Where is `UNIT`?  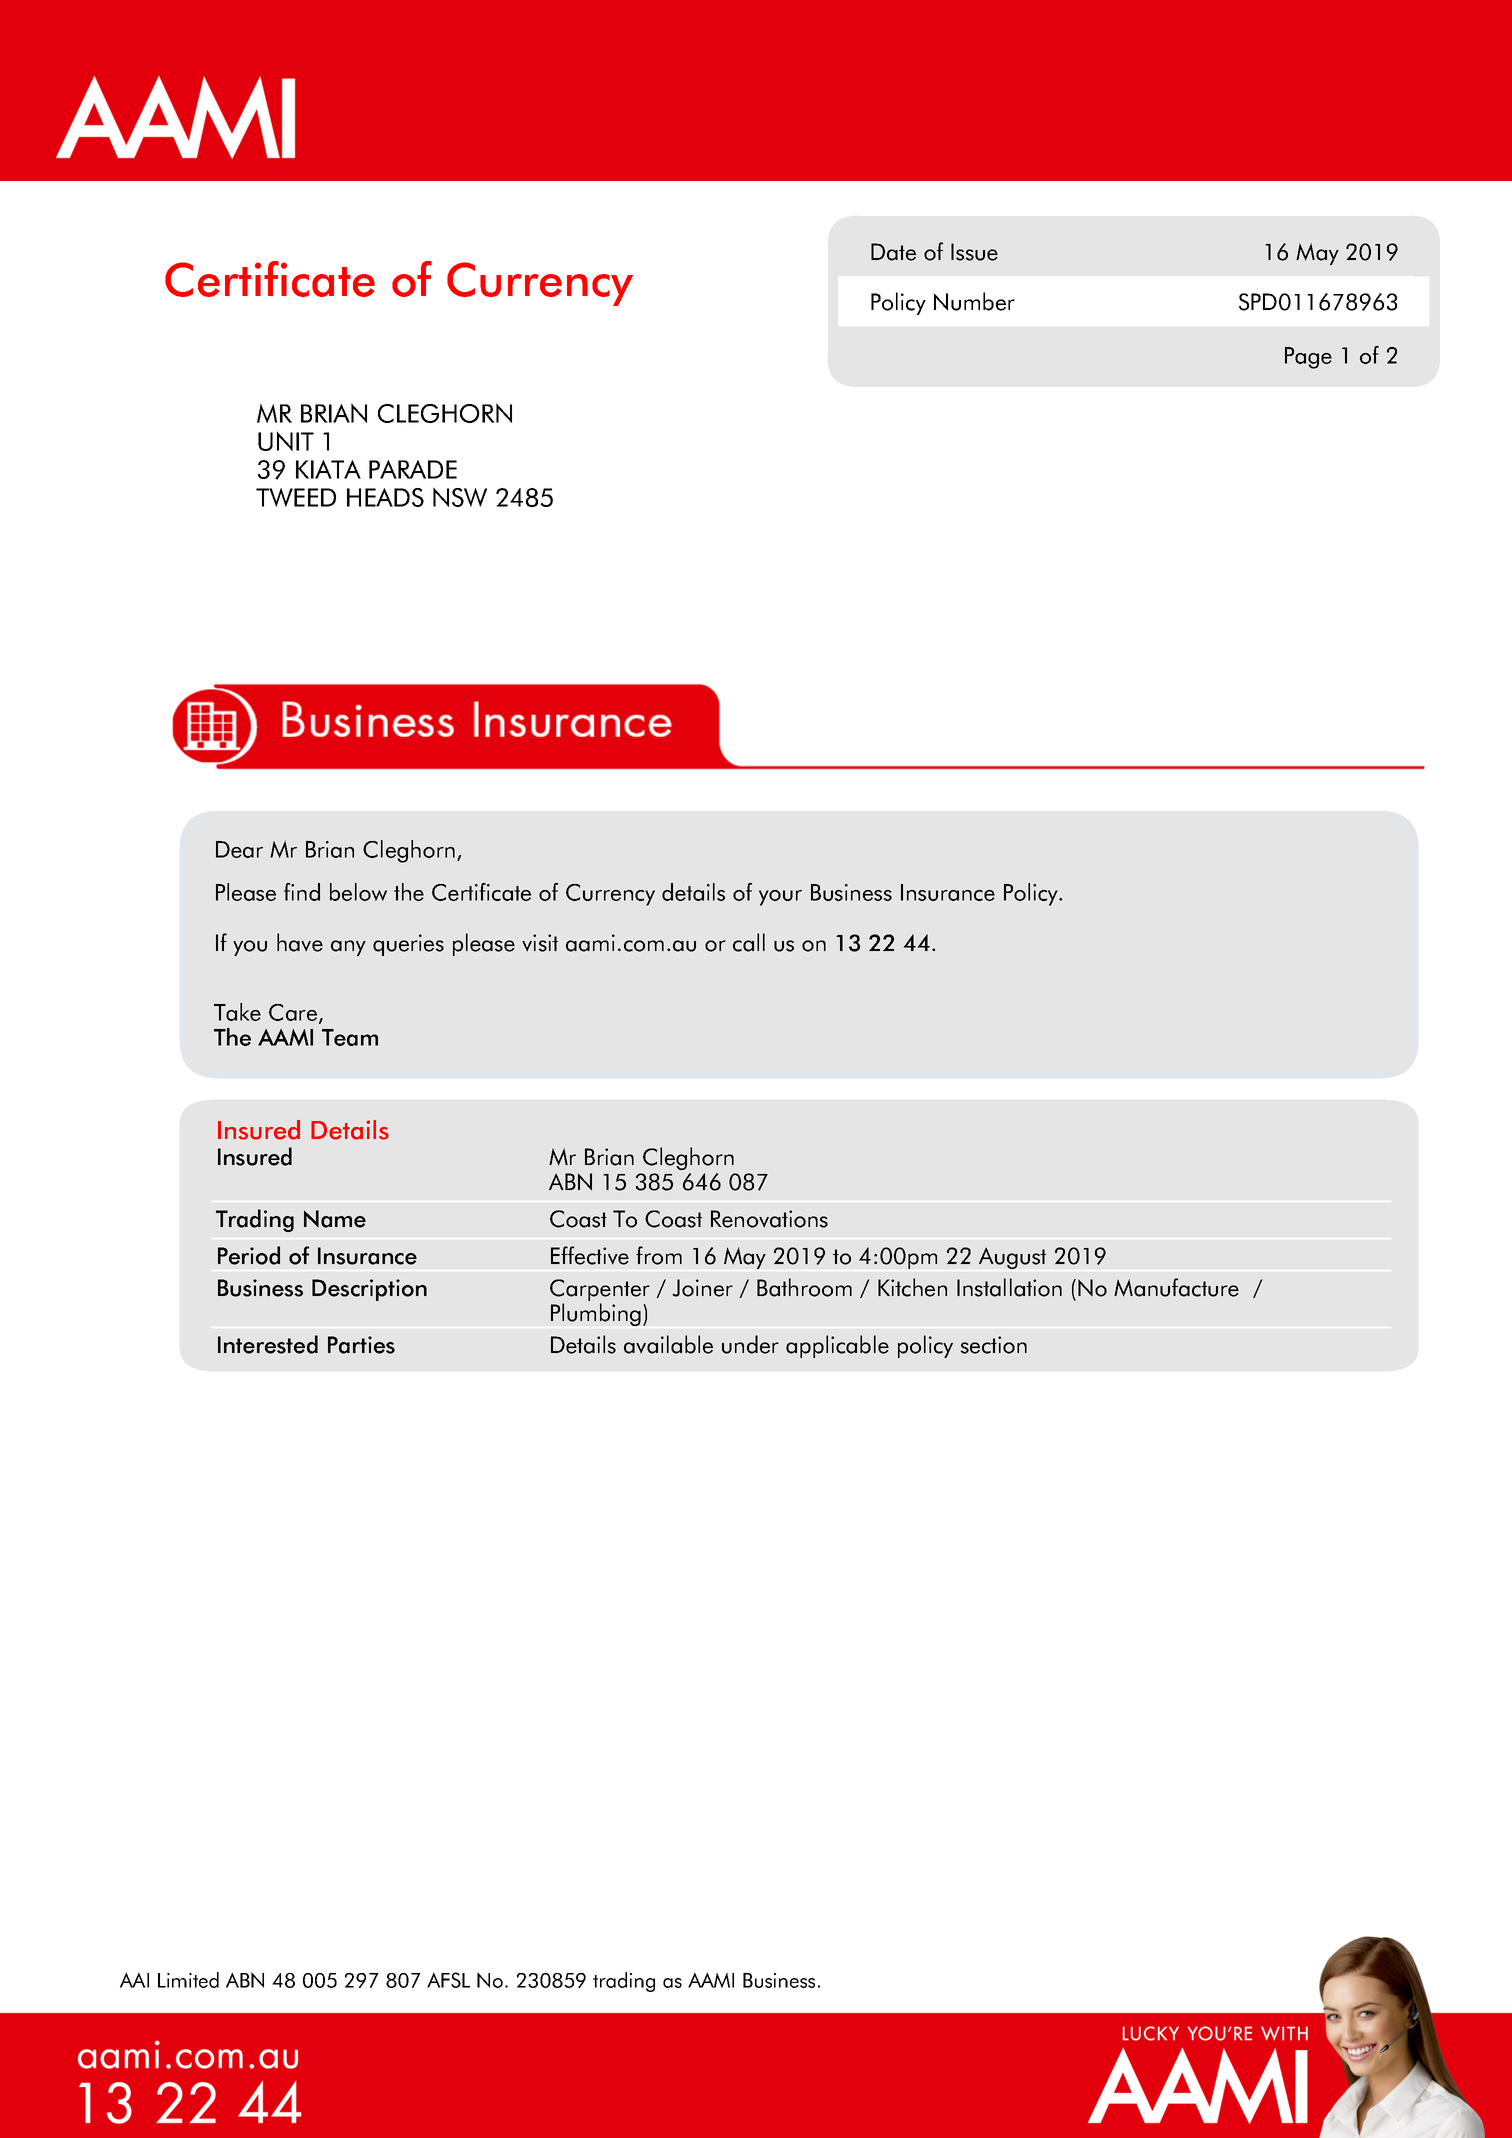
UNIT is located at coordinates (286, 441).
